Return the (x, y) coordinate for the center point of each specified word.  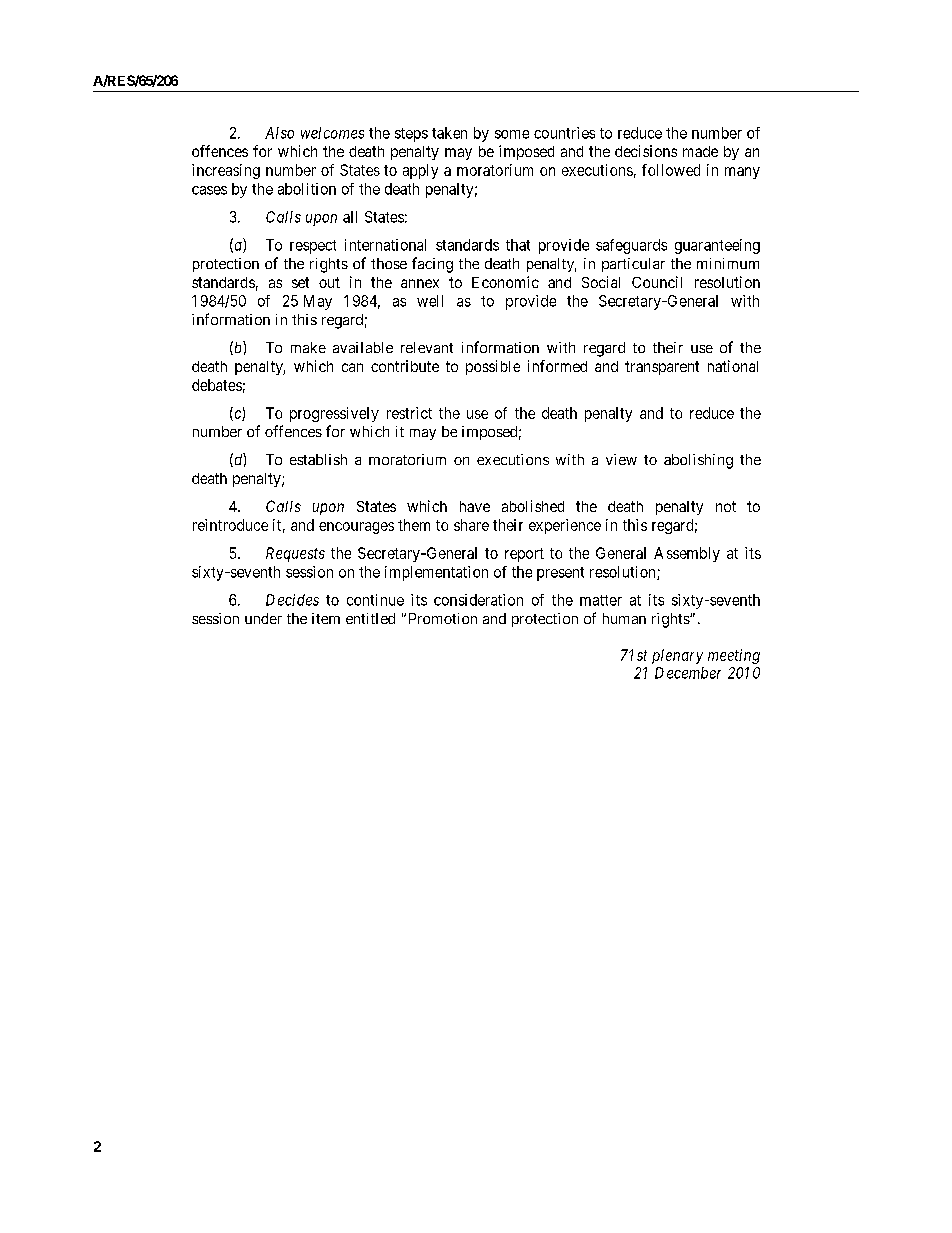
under (263, 618)
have (475, 506)
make (308, 347)
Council (657, 282)
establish (318, 459)
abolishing (698, 461)
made (700, 151)
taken (449, 133)
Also (279, 133)
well (430, 301)
